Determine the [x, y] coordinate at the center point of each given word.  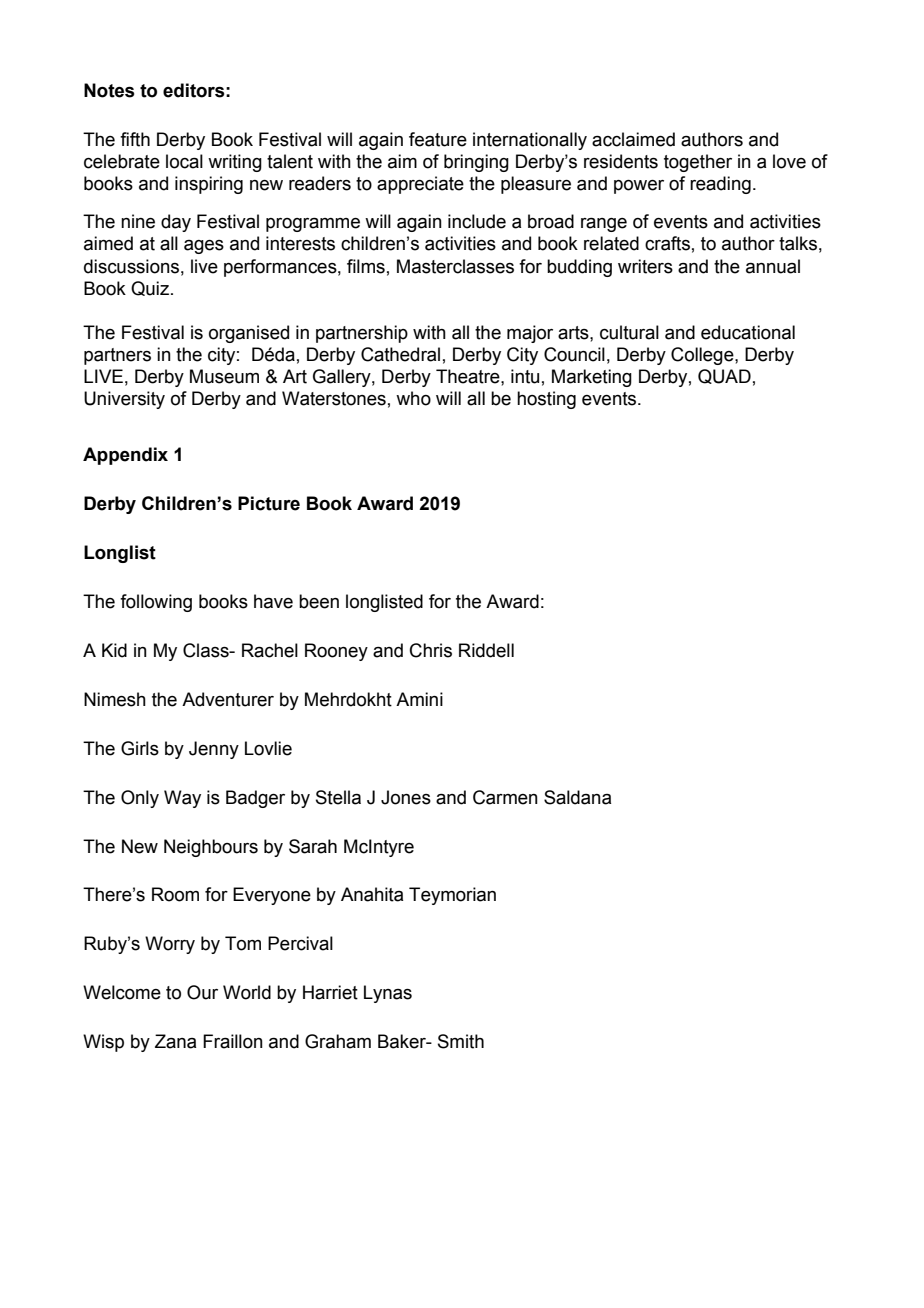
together [698, 163]
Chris [431, 650]
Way [182, 799]
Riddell [486, 650]
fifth [135, 139]
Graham [338, 1041]
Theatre [469, 376]
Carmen [505, 797]
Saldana [577, 797]
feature [438, 139]
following [156, 603]
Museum [224, 376]
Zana [175, 1041]
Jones [406, 797]
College [703, 356]
